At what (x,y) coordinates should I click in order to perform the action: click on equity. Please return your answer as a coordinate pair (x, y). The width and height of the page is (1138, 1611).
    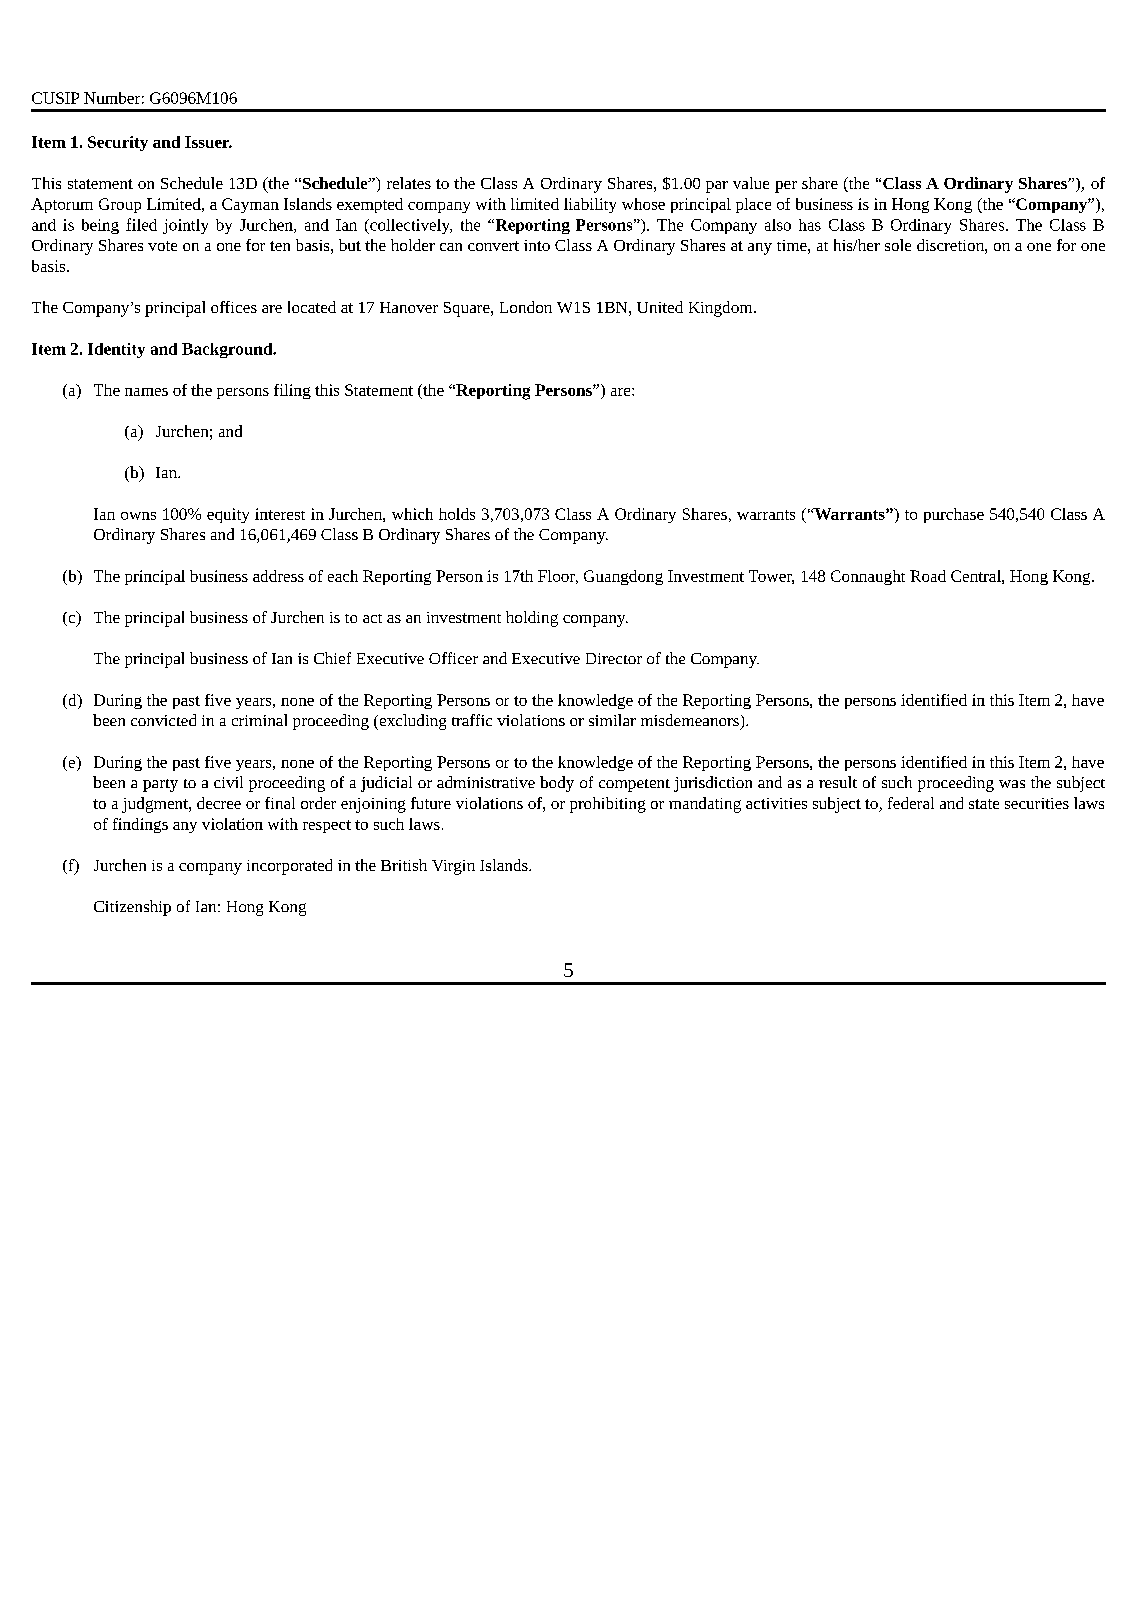
    Looking at the image, I should click on (228, 515).
